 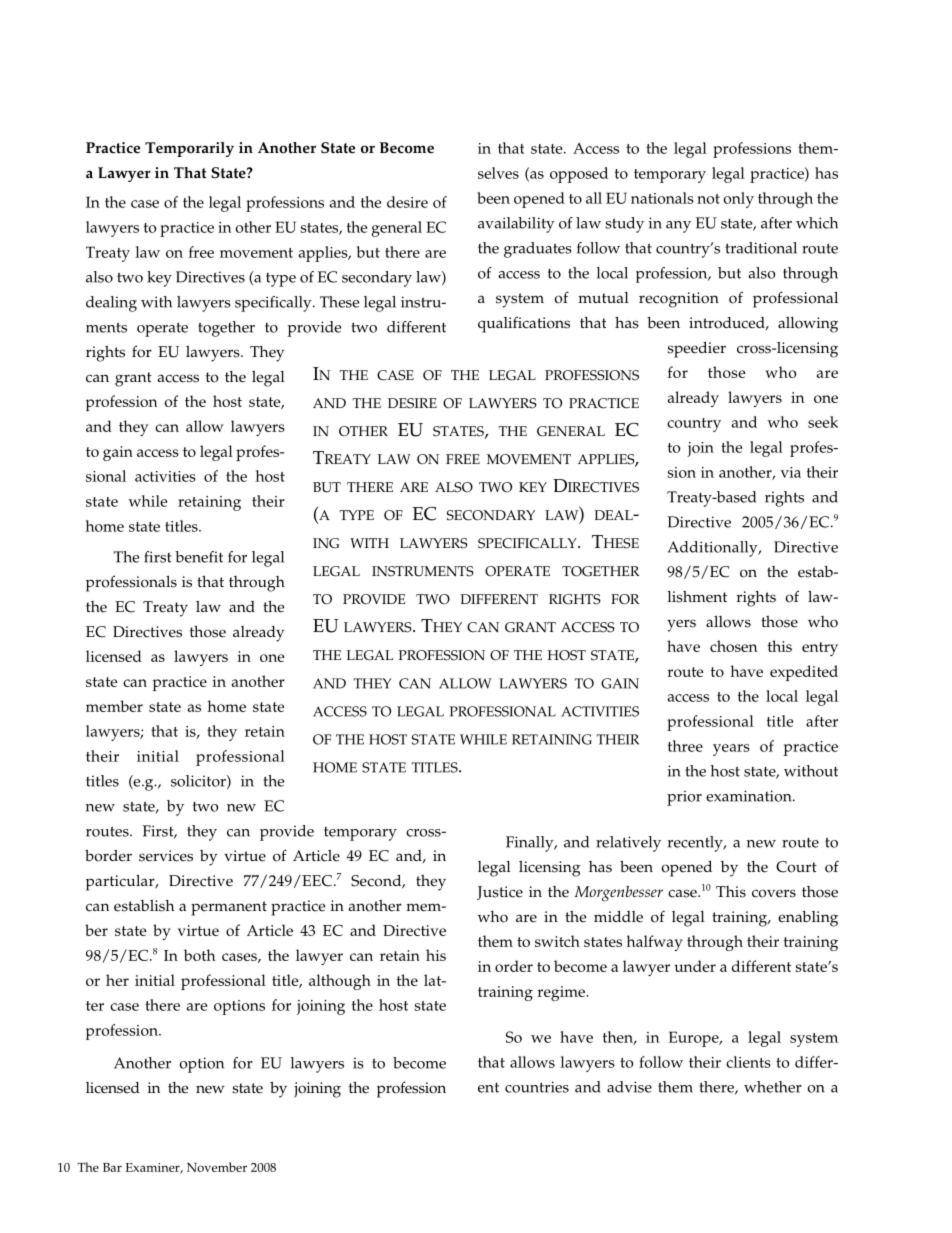 What do you see at coordinates (524, 324) in the screenshot?
I see `qualifications` at bounding box center [524, 324].
